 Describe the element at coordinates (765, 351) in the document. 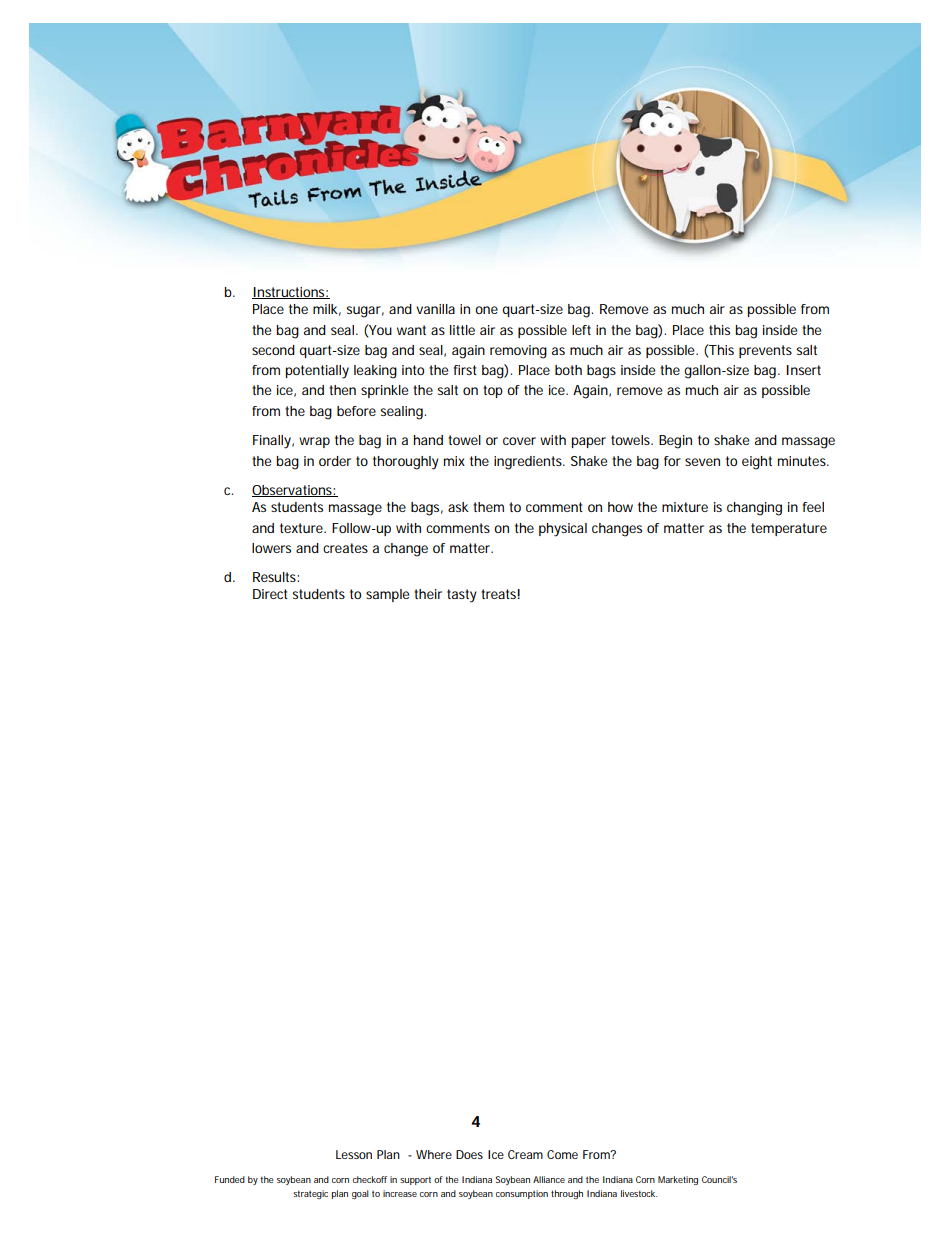

I see `prevents` at that location.
